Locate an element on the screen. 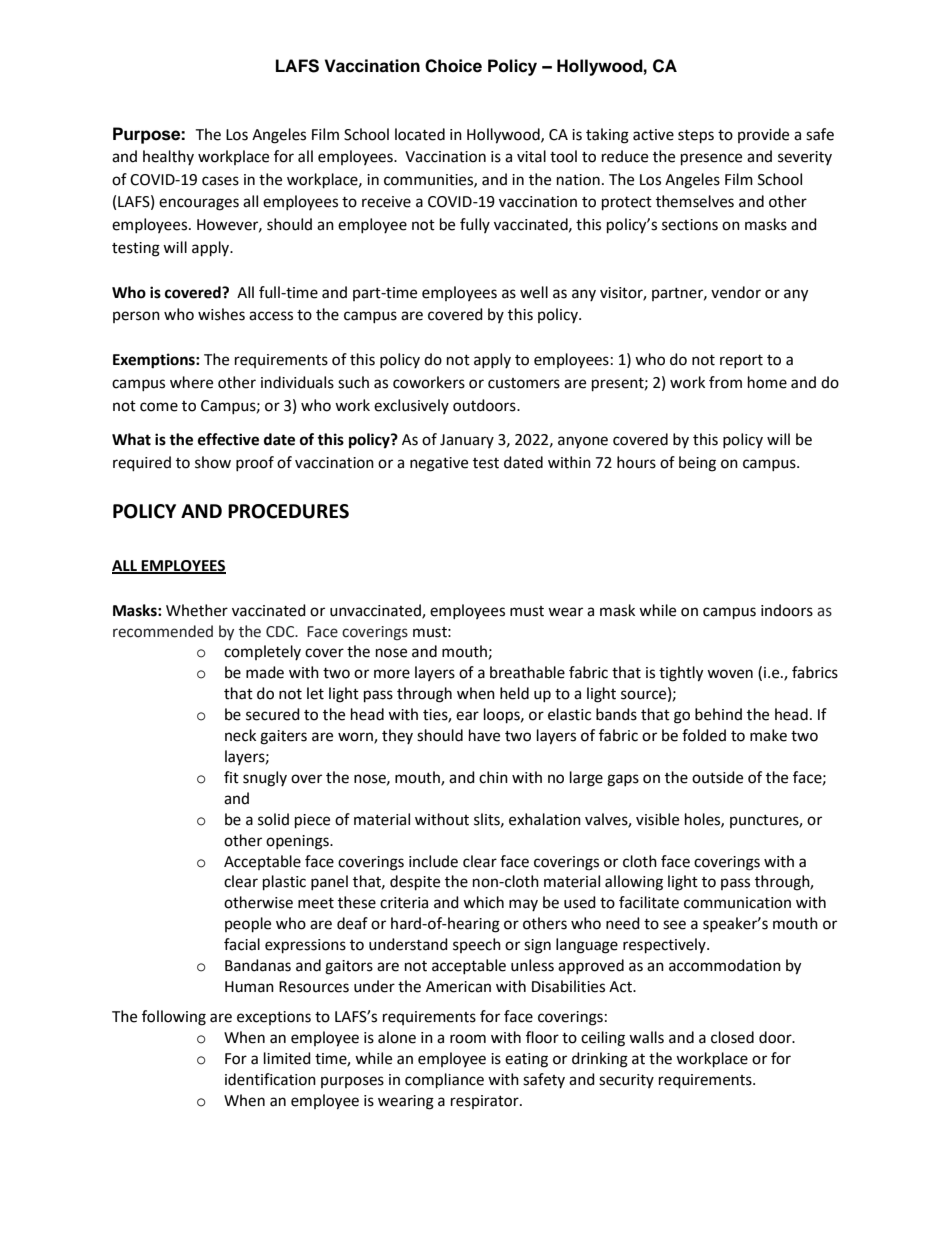  closed is located at coordinates (732, 1037).
